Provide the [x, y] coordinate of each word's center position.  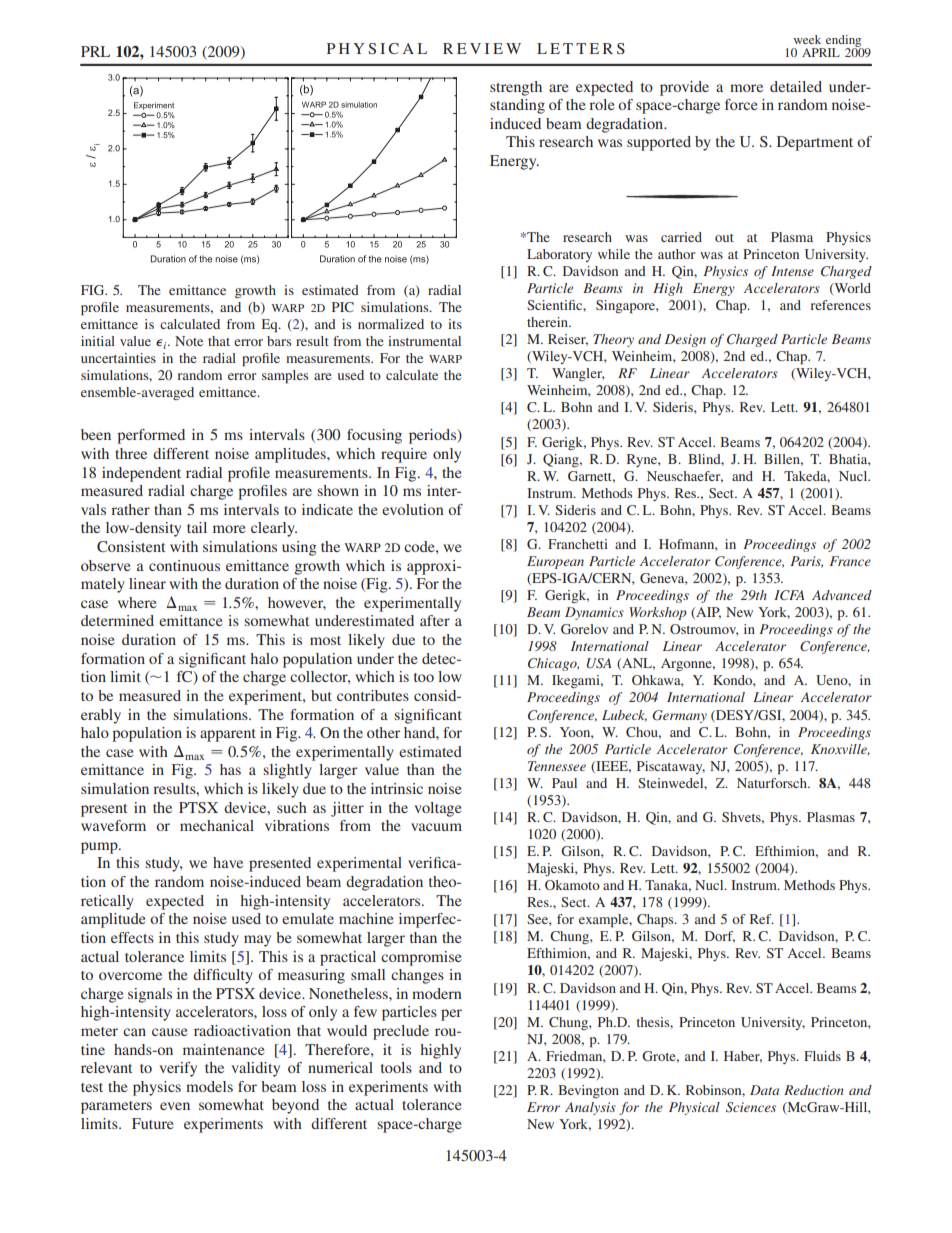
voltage [437, 809]
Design [685, 340]
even [175, 1106]
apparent [228, 735]
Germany [679, 716]
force [741, 104]
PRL [95, 51]
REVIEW [482, 48]
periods [434, 436]
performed [151, 436]
